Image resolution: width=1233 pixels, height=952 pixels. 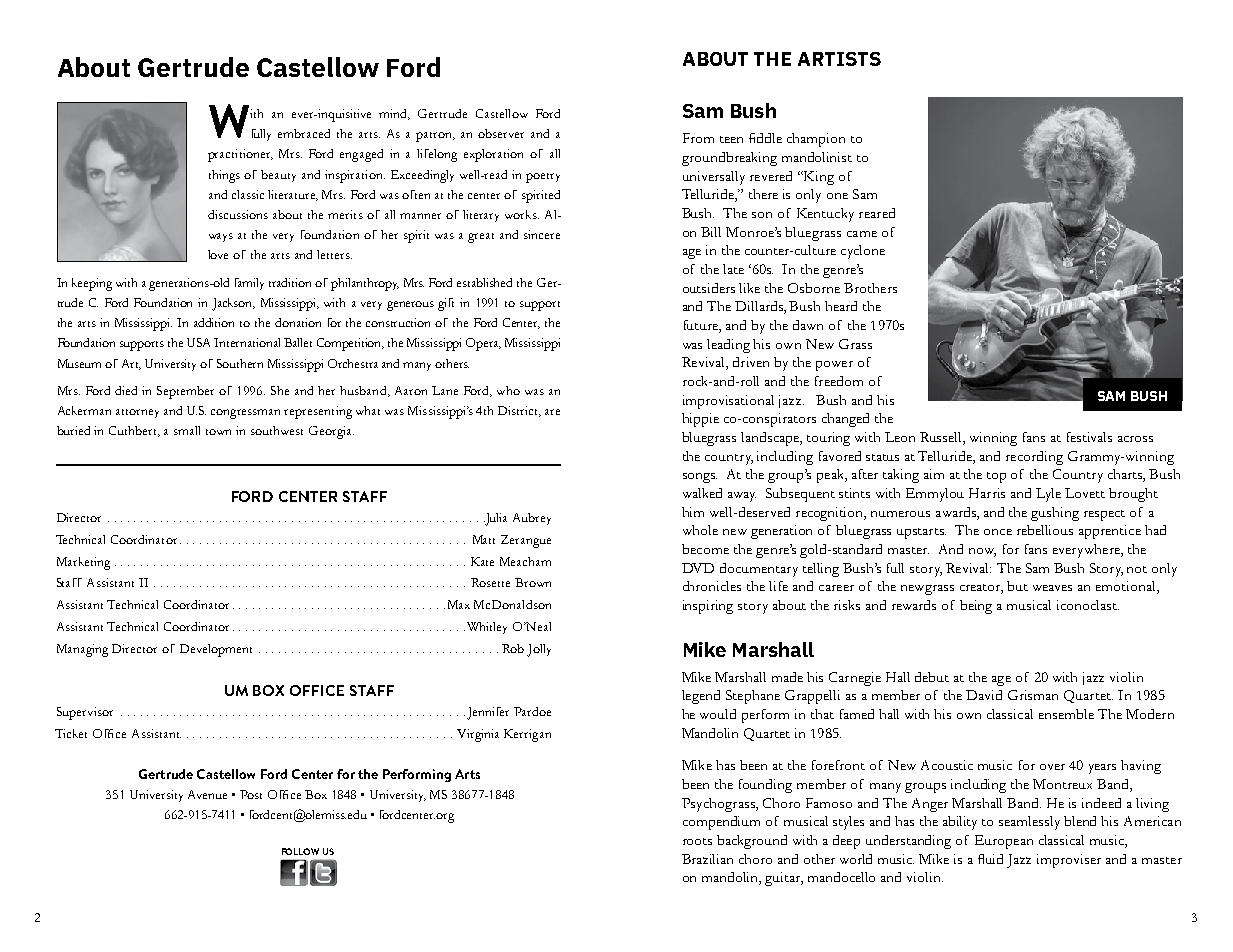 What do you see at coordinates (976, 607) in the screenshot?
I see `being` at bounding box center [976, 607].
